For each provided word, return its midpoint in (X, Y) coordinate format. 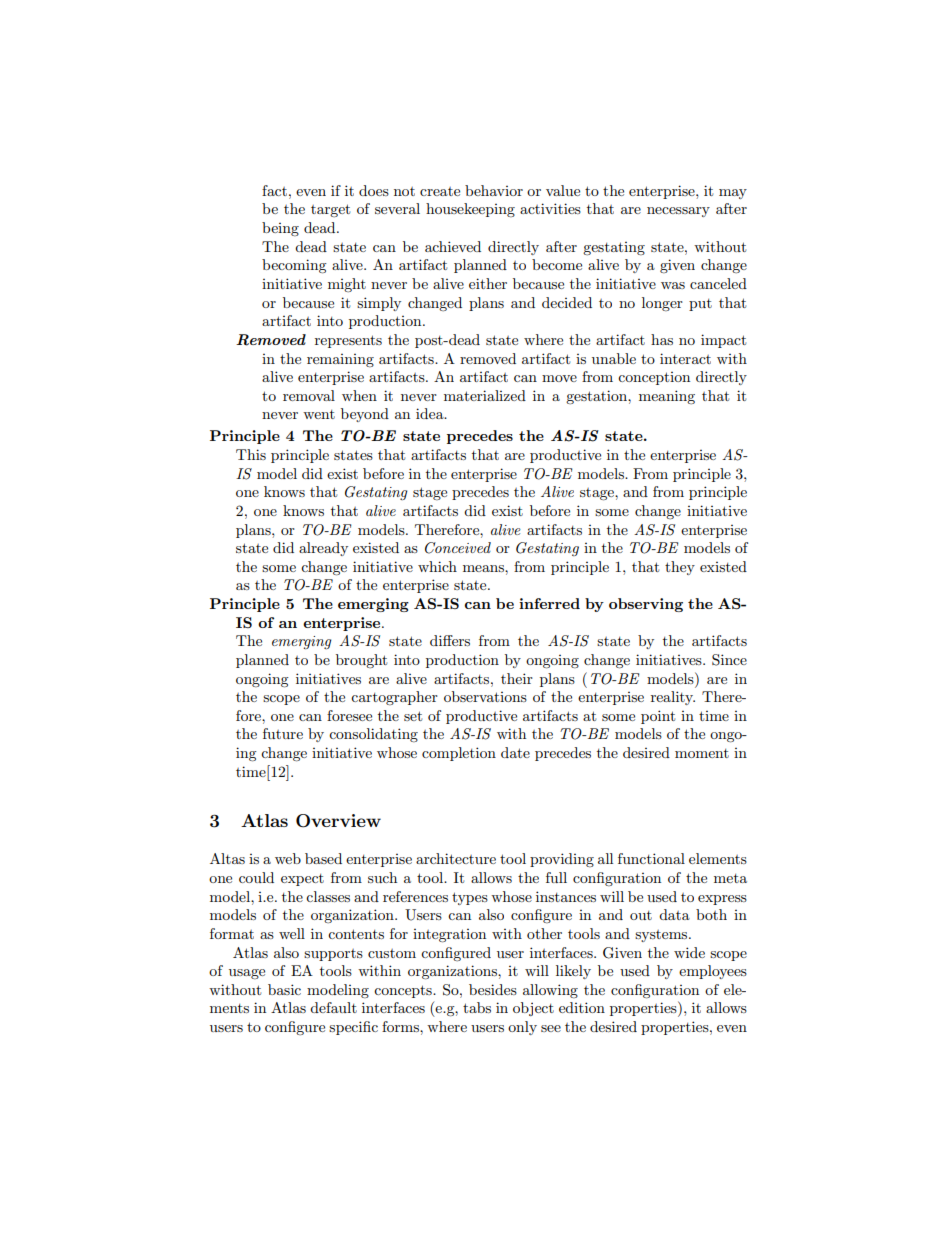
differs (450, 640)
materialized (485, 395)
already (323, 549)
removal (309, 395)
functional (651, 858)
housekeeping (470, 210)
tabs (477, 1007)
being (280, 229)
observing (646, 605)
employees (713, 972)
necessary (678, 212)
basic (284, 989)
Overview (338, 821)
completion (459, 754)
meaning (667, 397)
